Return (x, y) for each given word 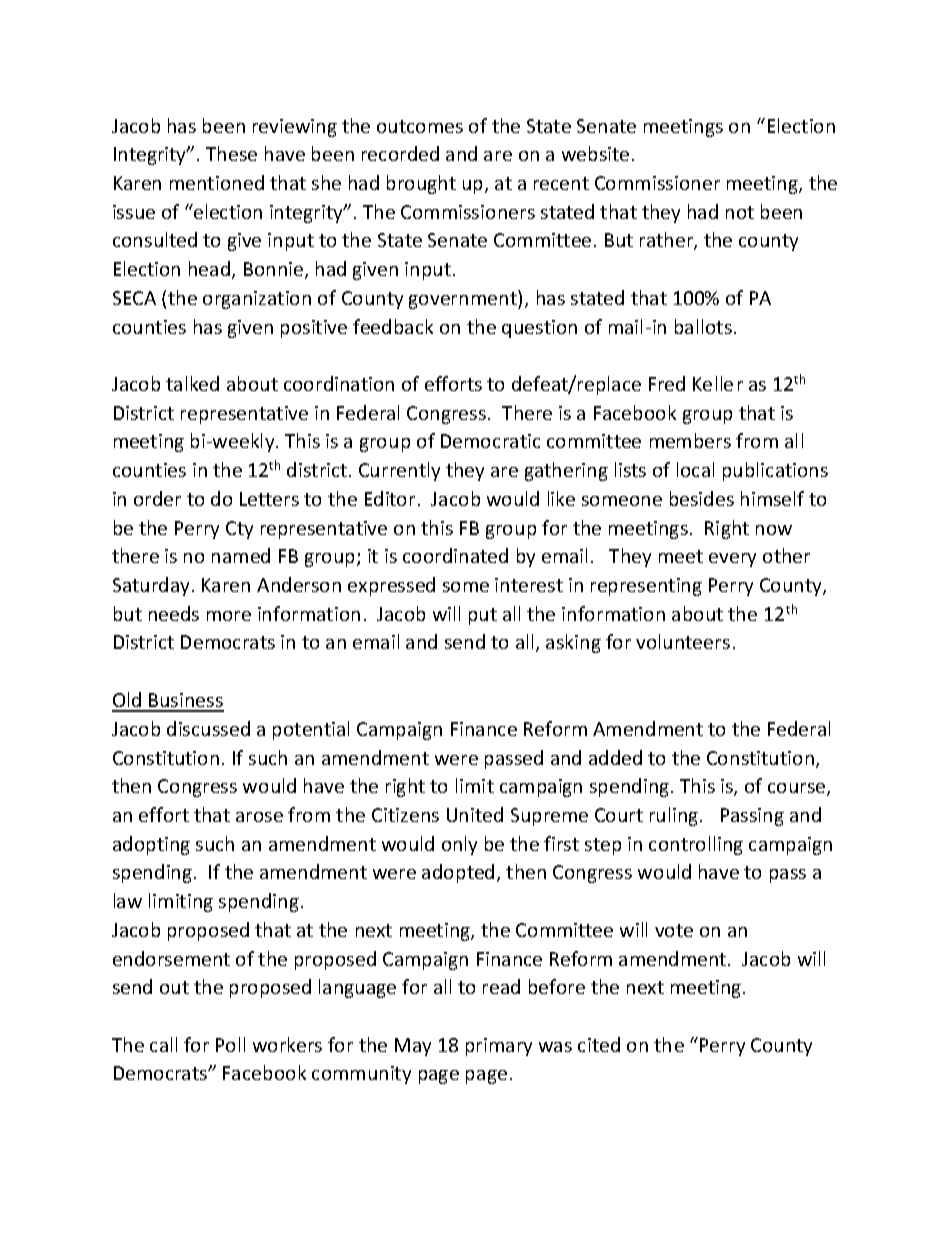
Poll (230, 1044)
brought (421, 184)
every (732, 560)
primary (499, 1047)
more (229, 616)
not (740, 212)
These (231, 153)
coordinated (455, 555)
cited (599, 1044)
